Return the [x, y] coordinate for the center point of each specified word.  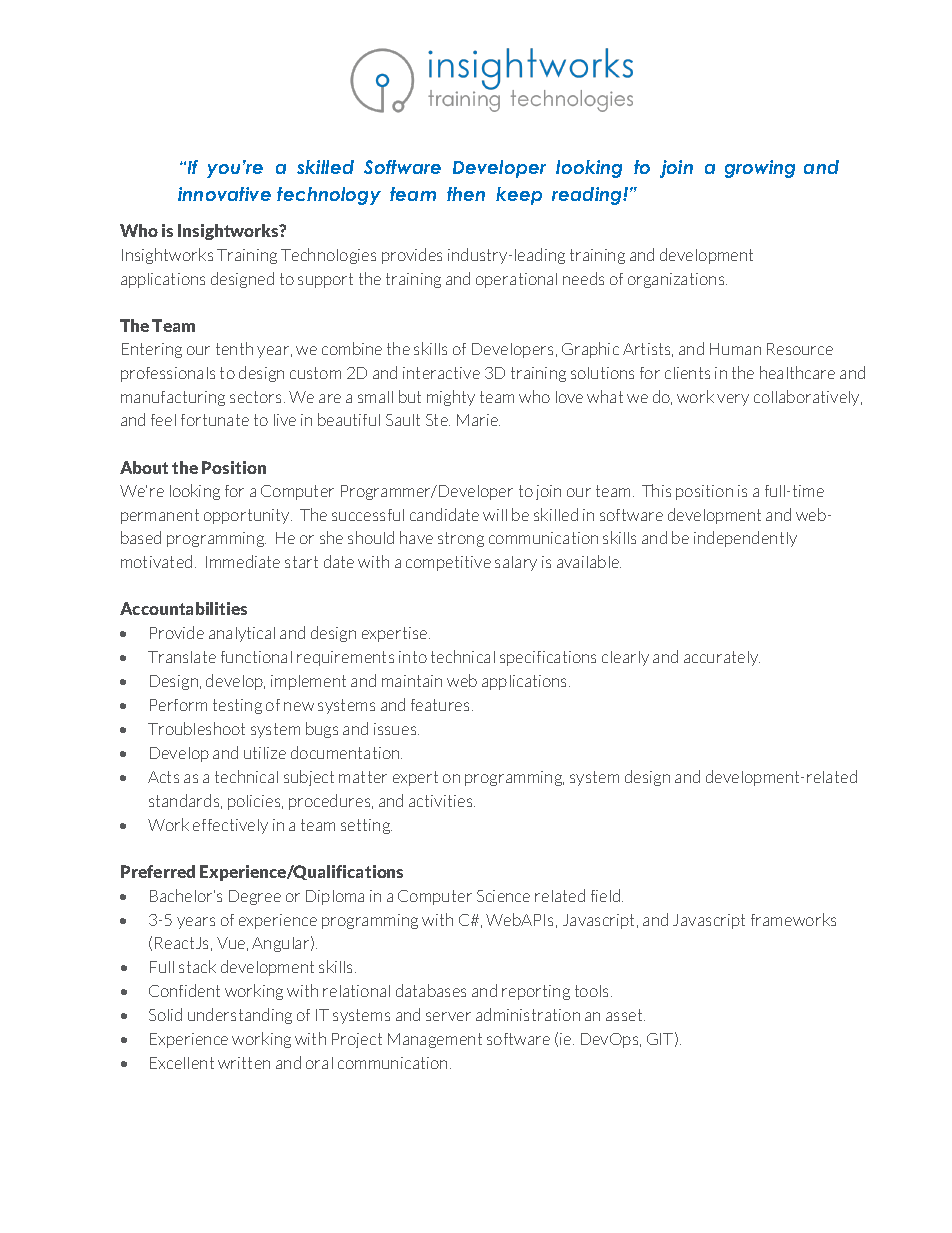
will [495, 515]
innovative [224, 194]
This [656, 490]
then [466, 194]
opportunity [248, 516]
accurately [722, 658]
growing [760, 169]
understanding [240, 1016]
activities [442, 801]
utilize [265, 753]
